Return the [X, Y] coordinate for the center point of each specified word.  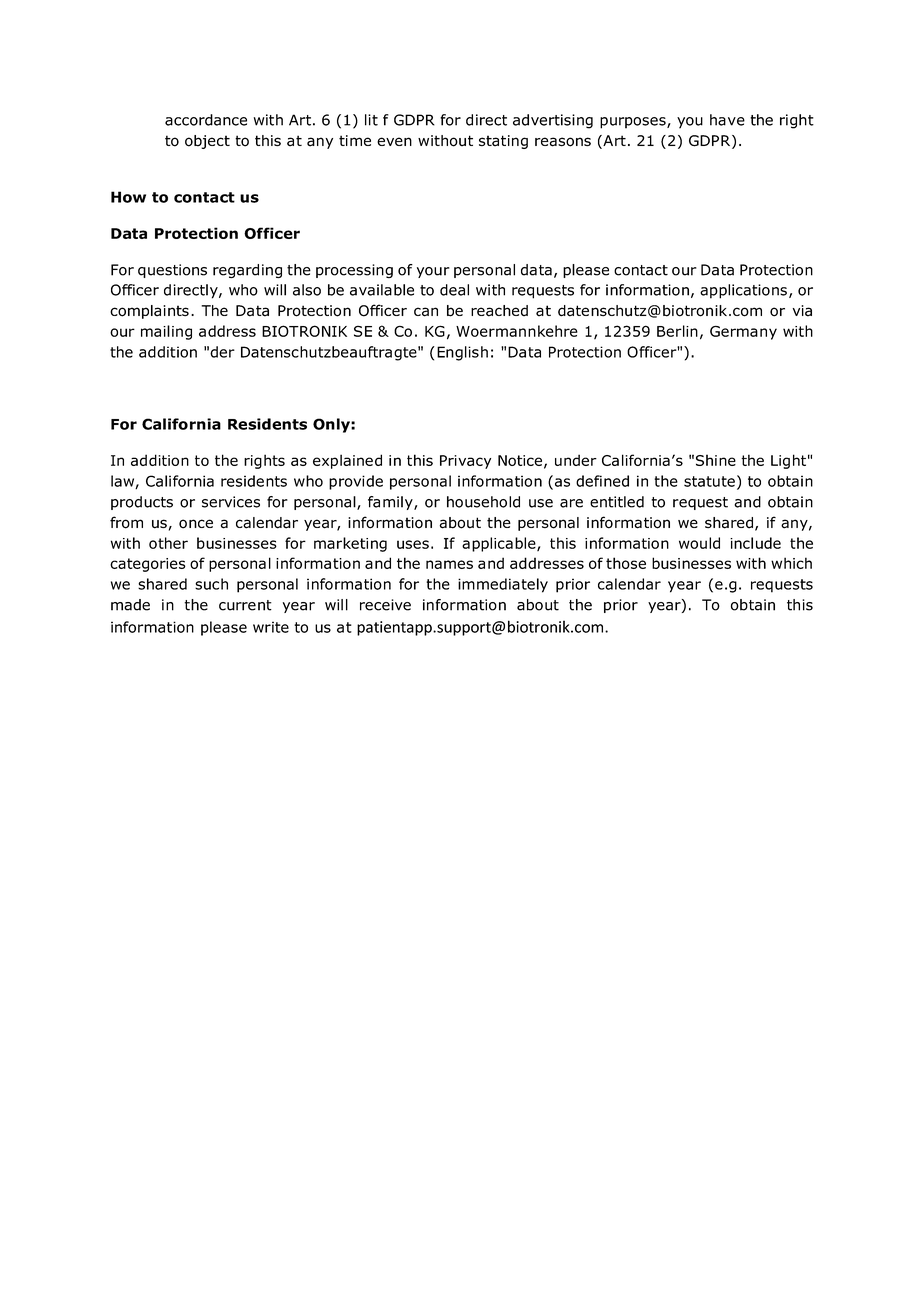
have [727, 120]
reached [499, 311]
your [433, 272]
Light [788, 461]
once [196, 524]
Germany [743, 333]
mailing [166, 332]
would [699, 543]
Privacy [465, 462]
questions [172, 271]
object [207, 142]
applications [743, 291]
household [483, 502]
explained [347, 461]
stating [503, 142]
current [245, 605]
